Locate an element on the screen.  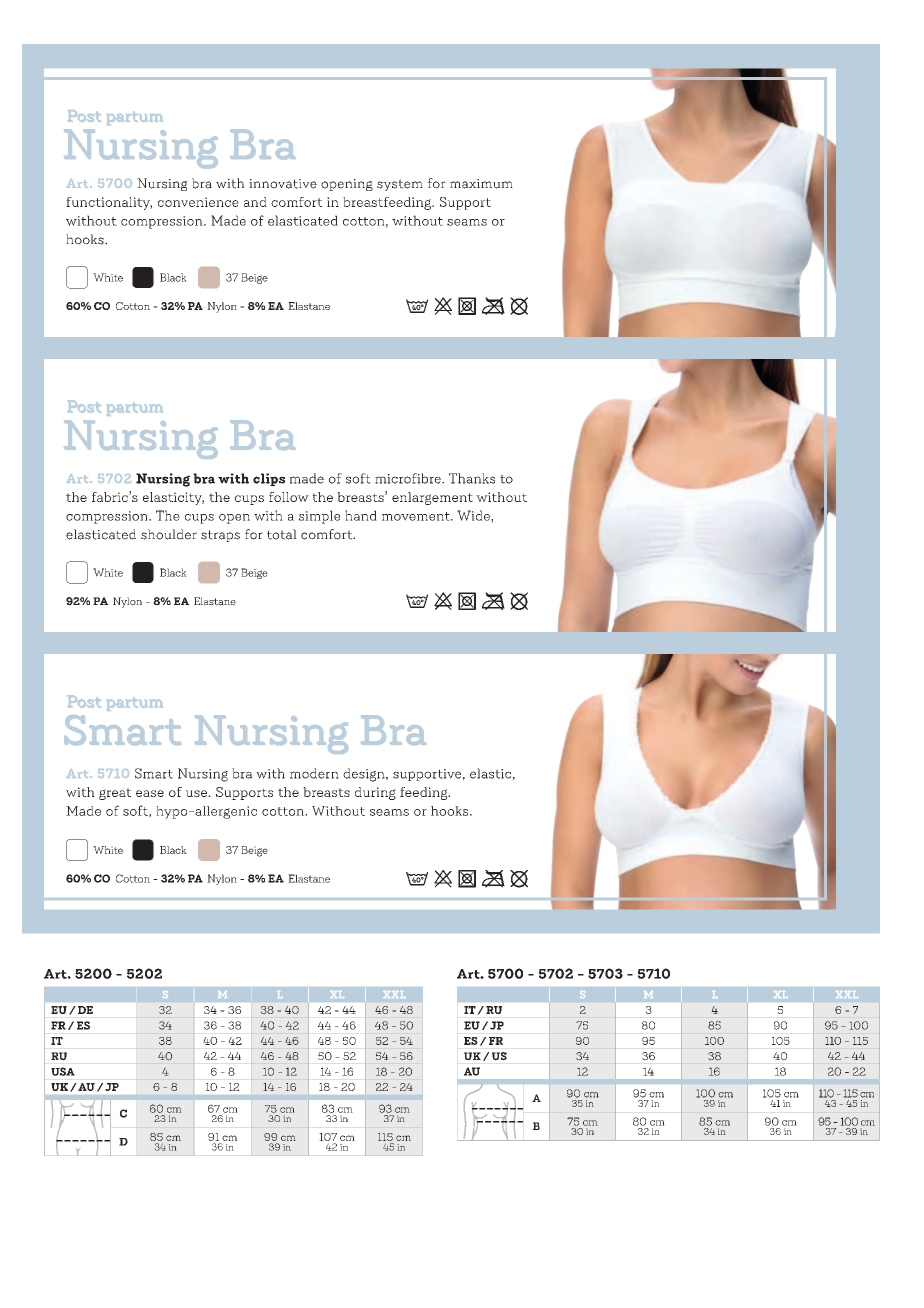
innovative is located at coordinates (283, 184).
